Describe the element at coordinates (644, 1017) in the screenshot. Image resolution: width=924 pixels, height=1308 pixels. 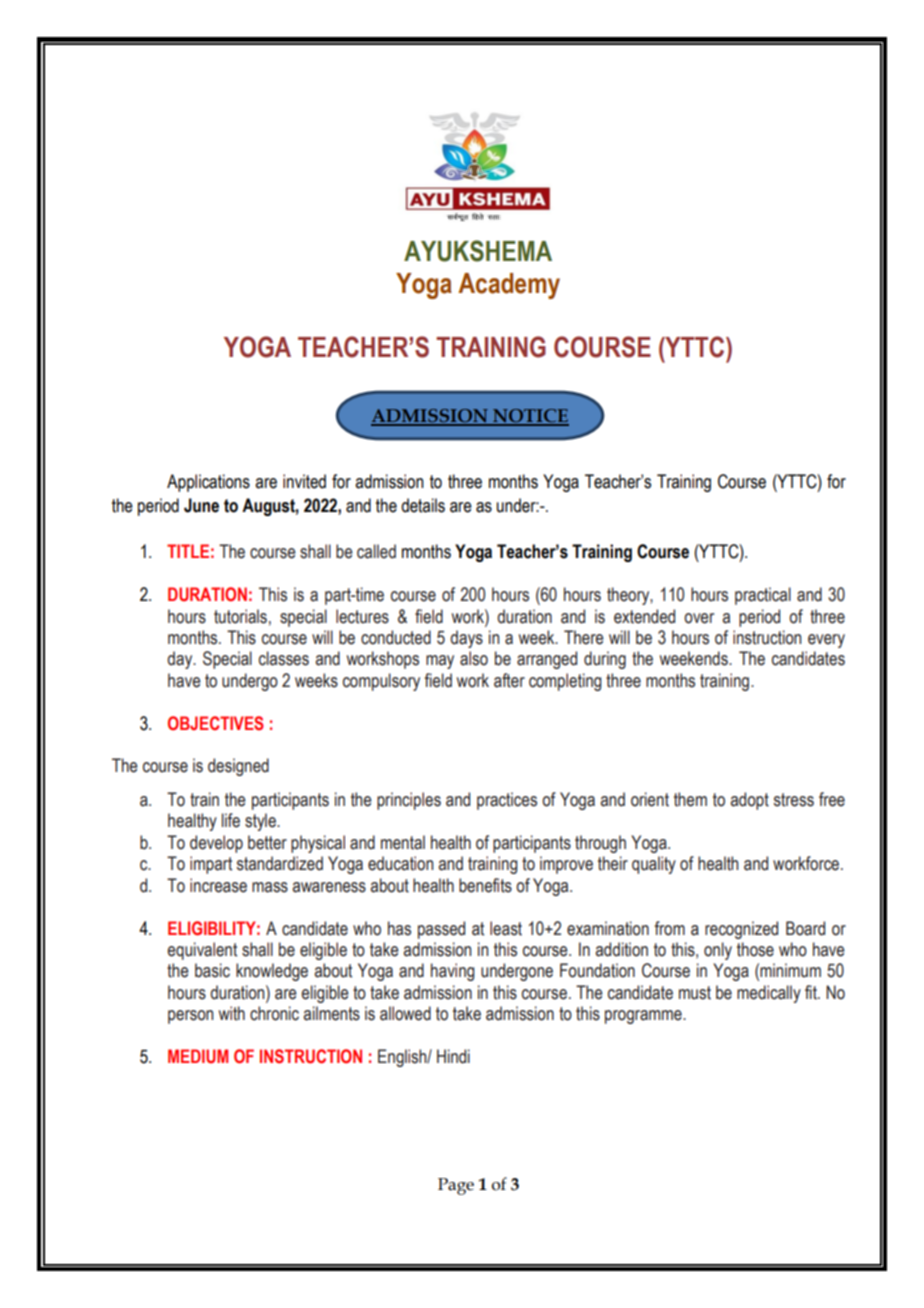
I see `programme` at that location.
